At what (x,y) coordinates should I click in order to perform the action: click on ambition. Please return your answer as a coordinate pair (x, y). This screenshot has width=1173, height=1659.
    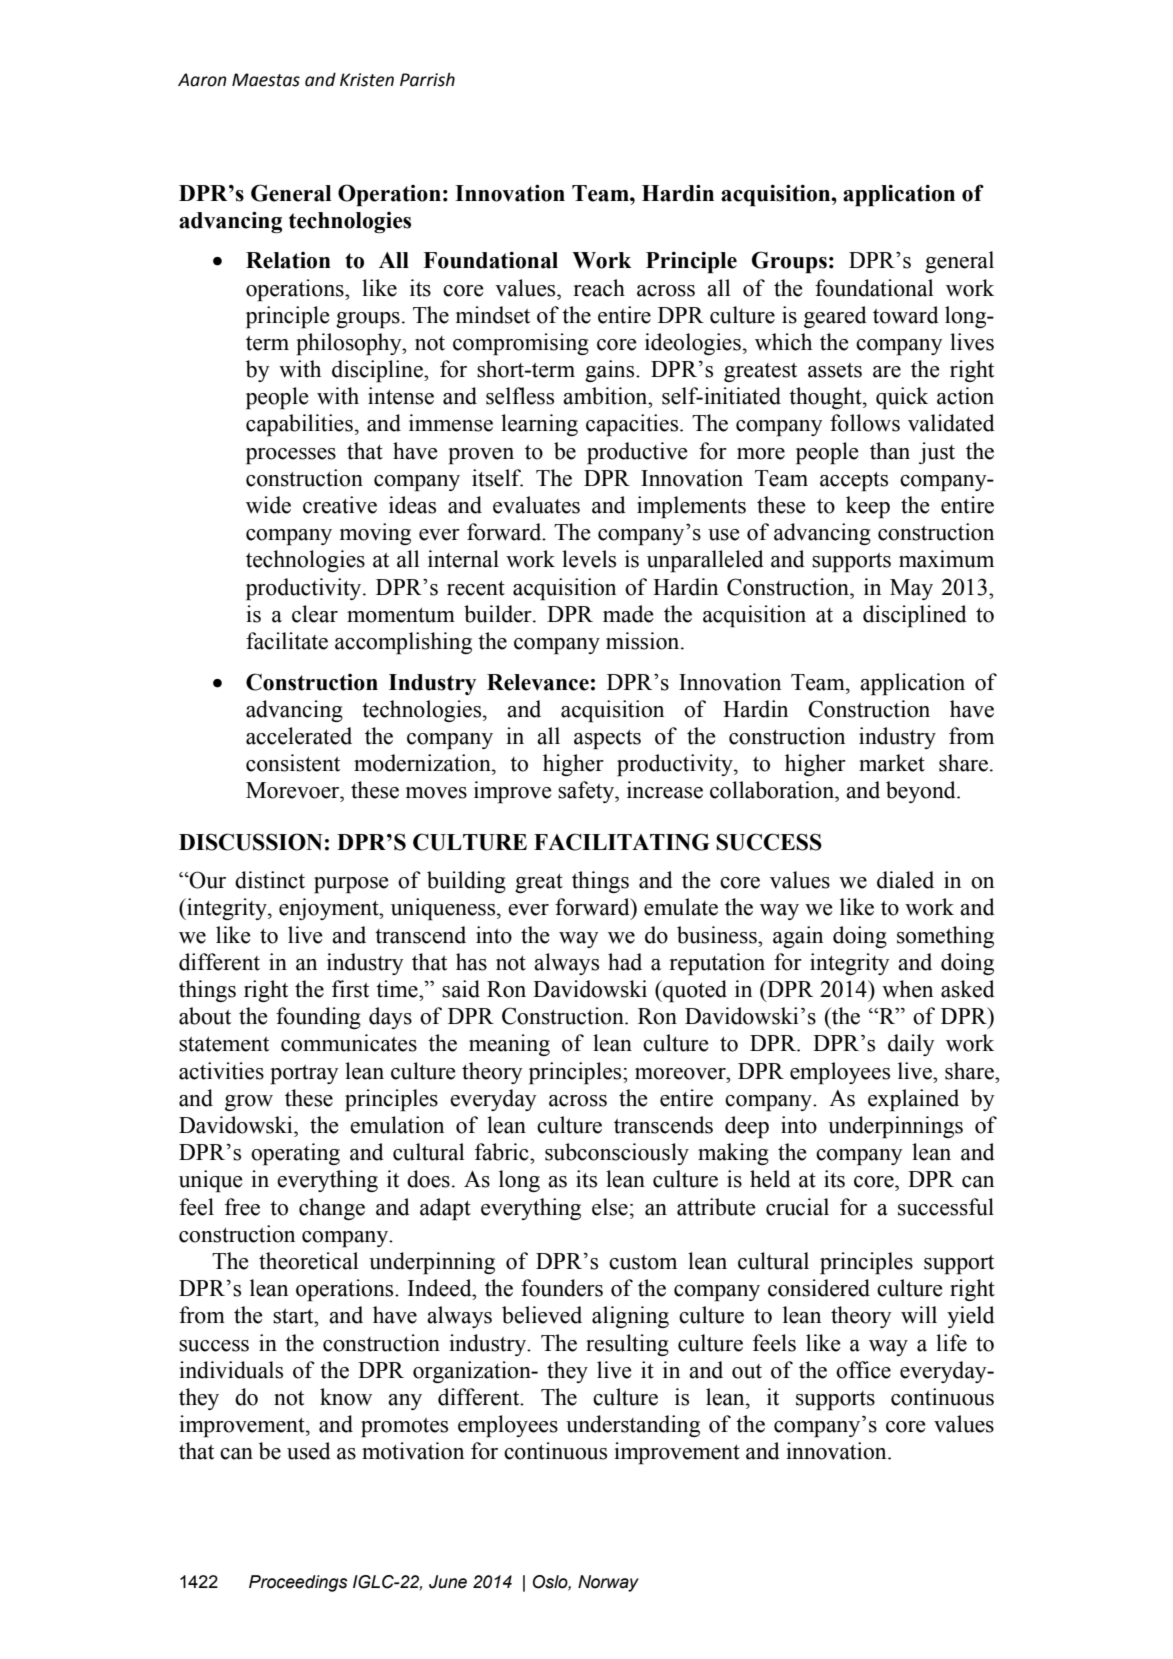
    Looking at the image, I should click on (606, 396).
